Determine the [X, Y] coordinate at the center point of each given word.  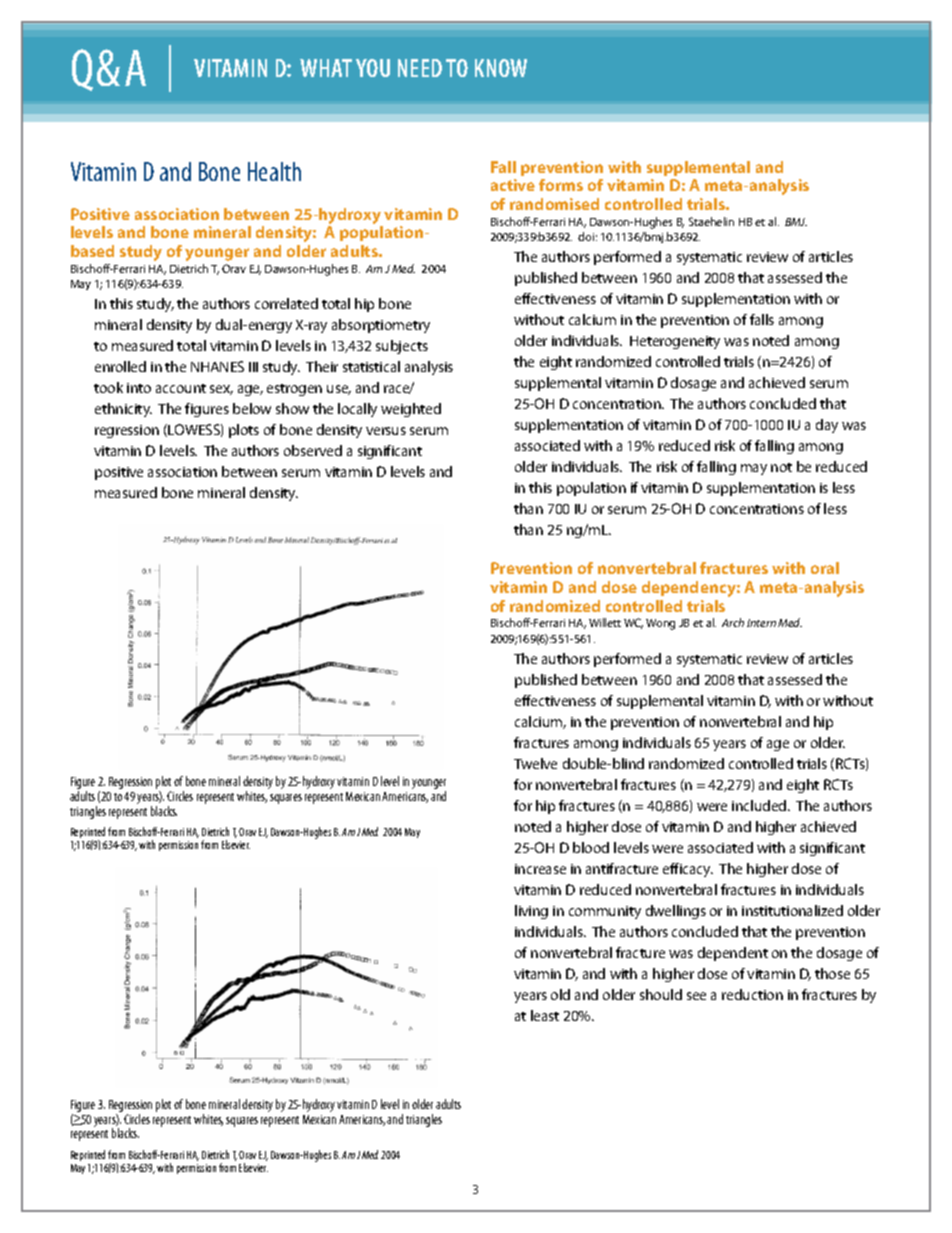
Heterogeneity [675, 342]
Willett [605, 622]
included [760, 805]
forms [561, 185]
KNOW [501, 68]
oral [825, 568]
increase [540, 869]
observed [313, 450]
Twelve [535, 763]
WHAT [326, 68]
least [545, 1015]
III [253, 367]
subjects [402, 347]
